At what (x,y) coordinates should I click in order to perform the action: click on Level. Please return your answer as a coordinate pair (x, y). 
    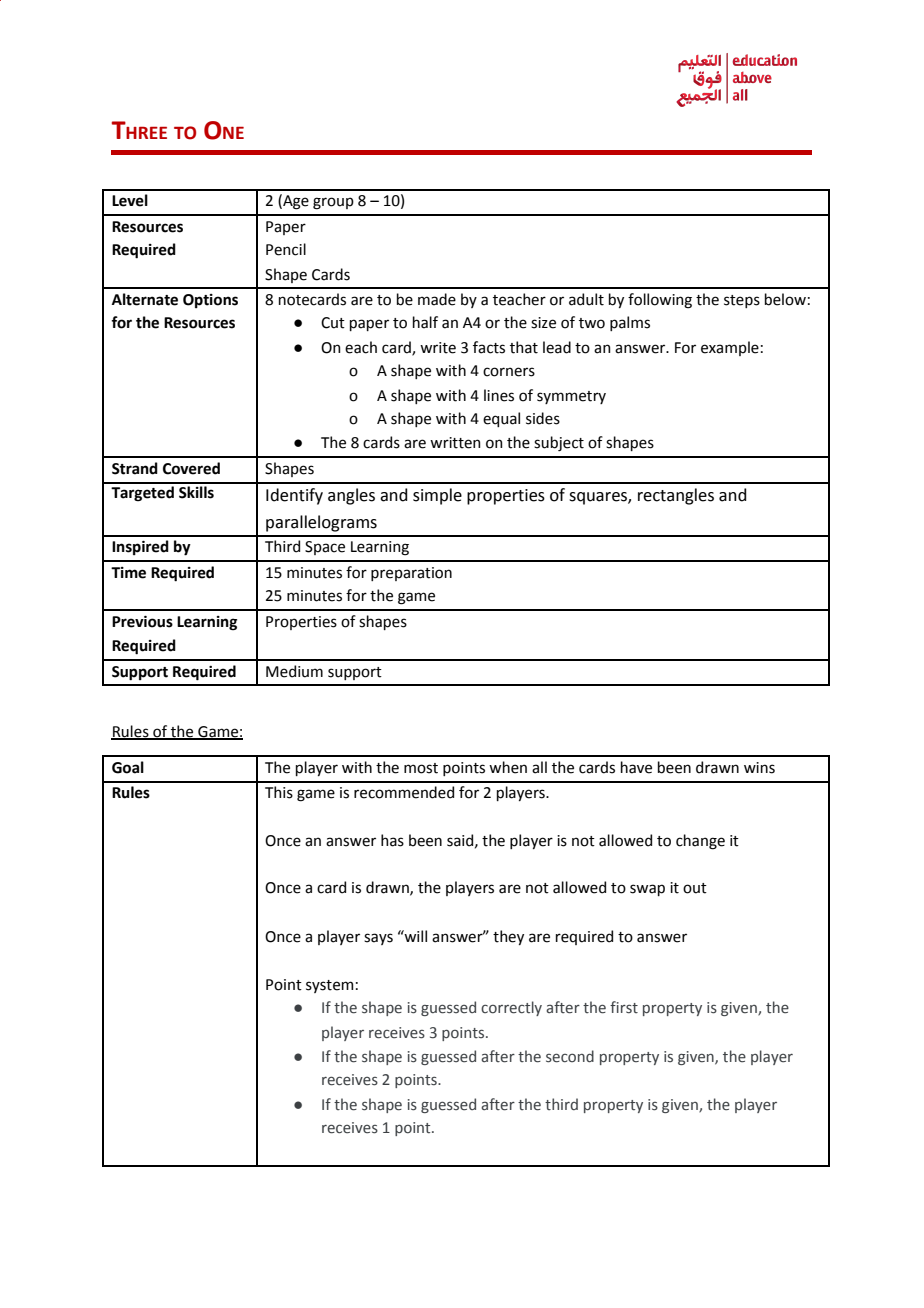
    Looking at the image, I should click on (130, 200).
